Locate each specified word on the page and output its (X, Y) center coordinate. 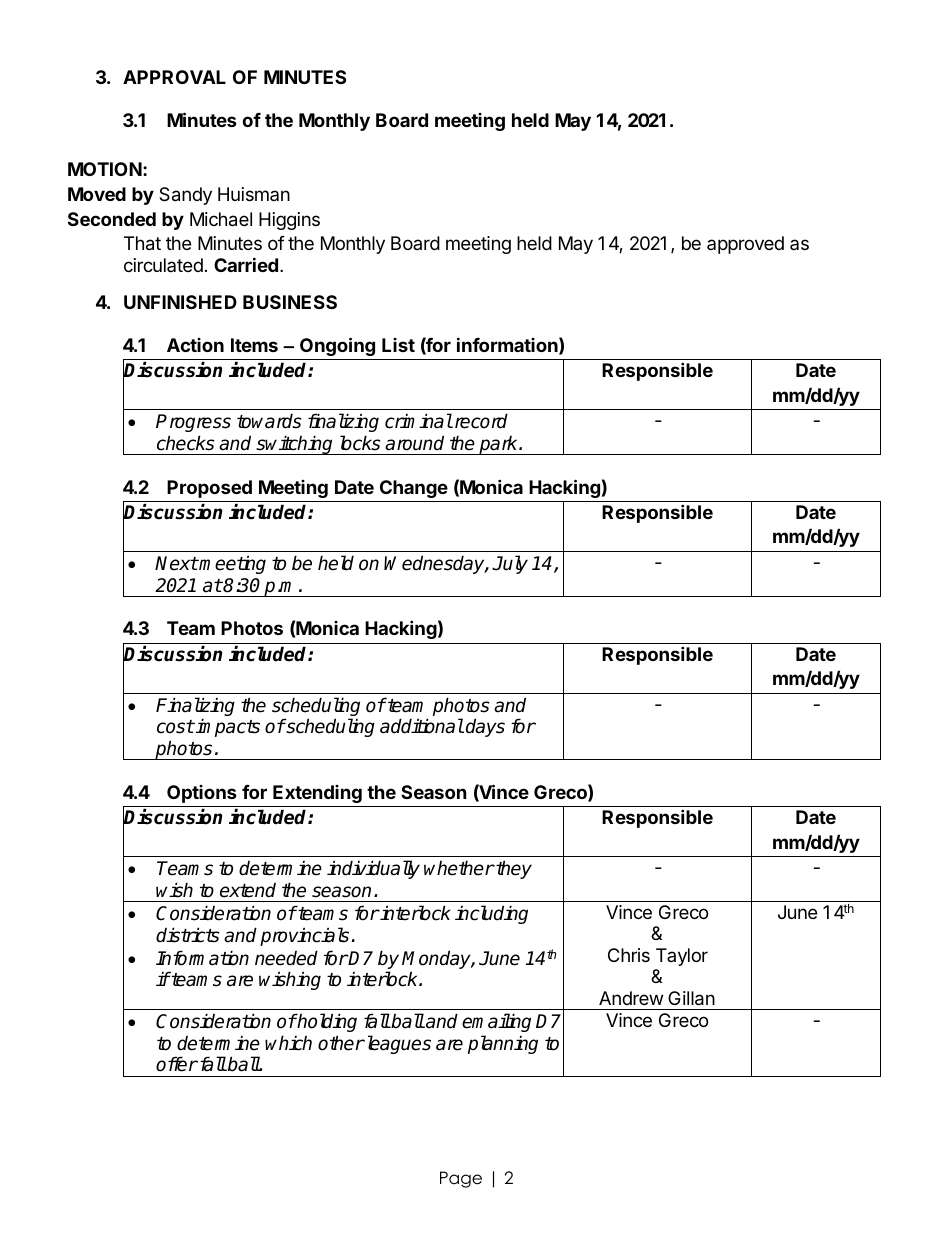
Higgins (289, 221)
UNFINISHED (180, 302)
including (491, 914)
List (398, 345)
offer (177, 1064)
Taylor (682, 957)
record (480, 421)
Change (414, 489)
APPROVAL (174, 77)
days (485, 727)
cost (175, 727)
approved (745, 245)
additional (422, 726)
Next (176, 563)
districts (188, 935)
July (510, 564)
